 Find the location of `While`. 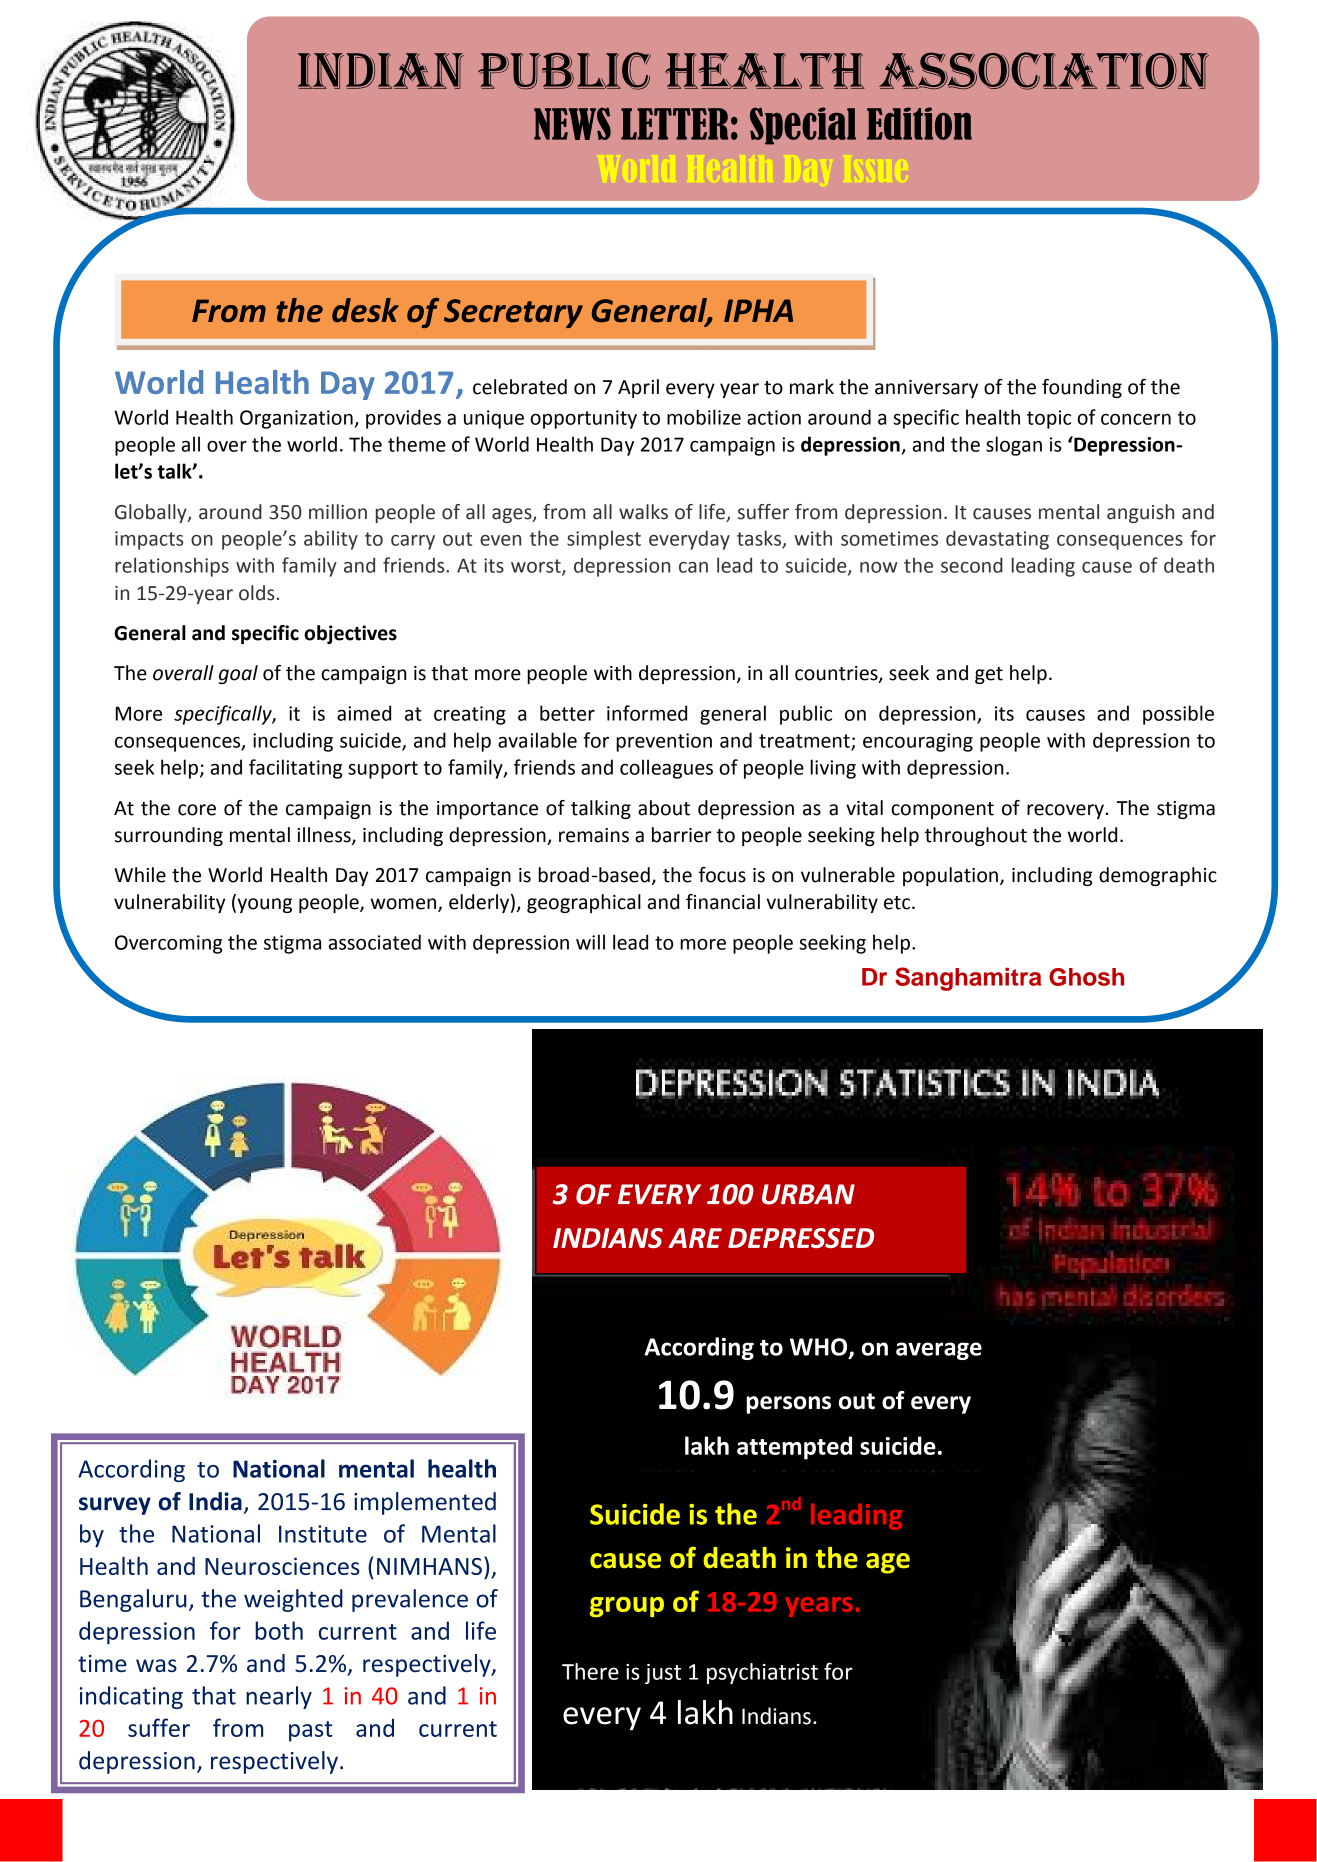

While is located at coordinates (140, 875).
